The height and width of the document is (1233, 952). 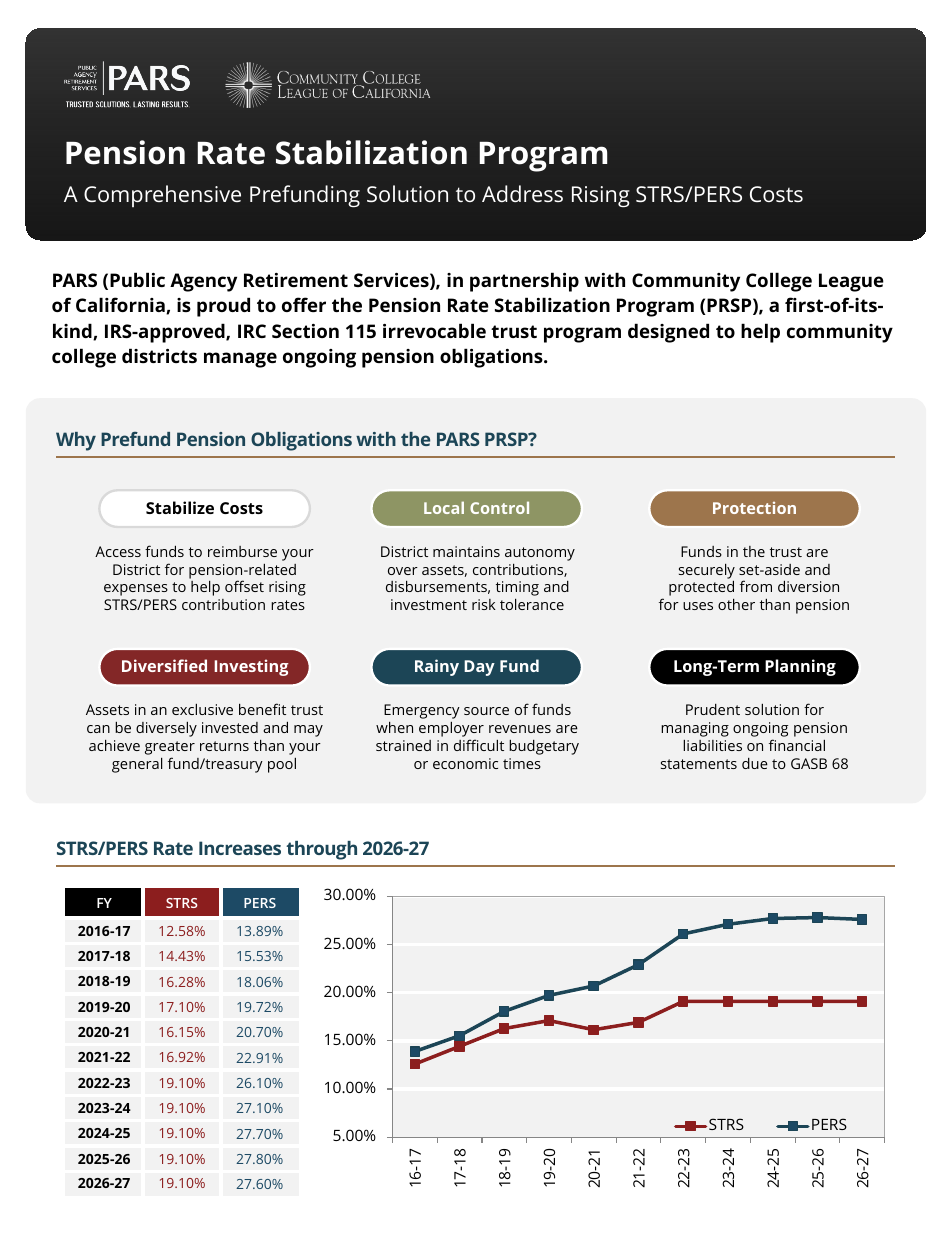 I want to click on Local, so click(x=444, y=507).
